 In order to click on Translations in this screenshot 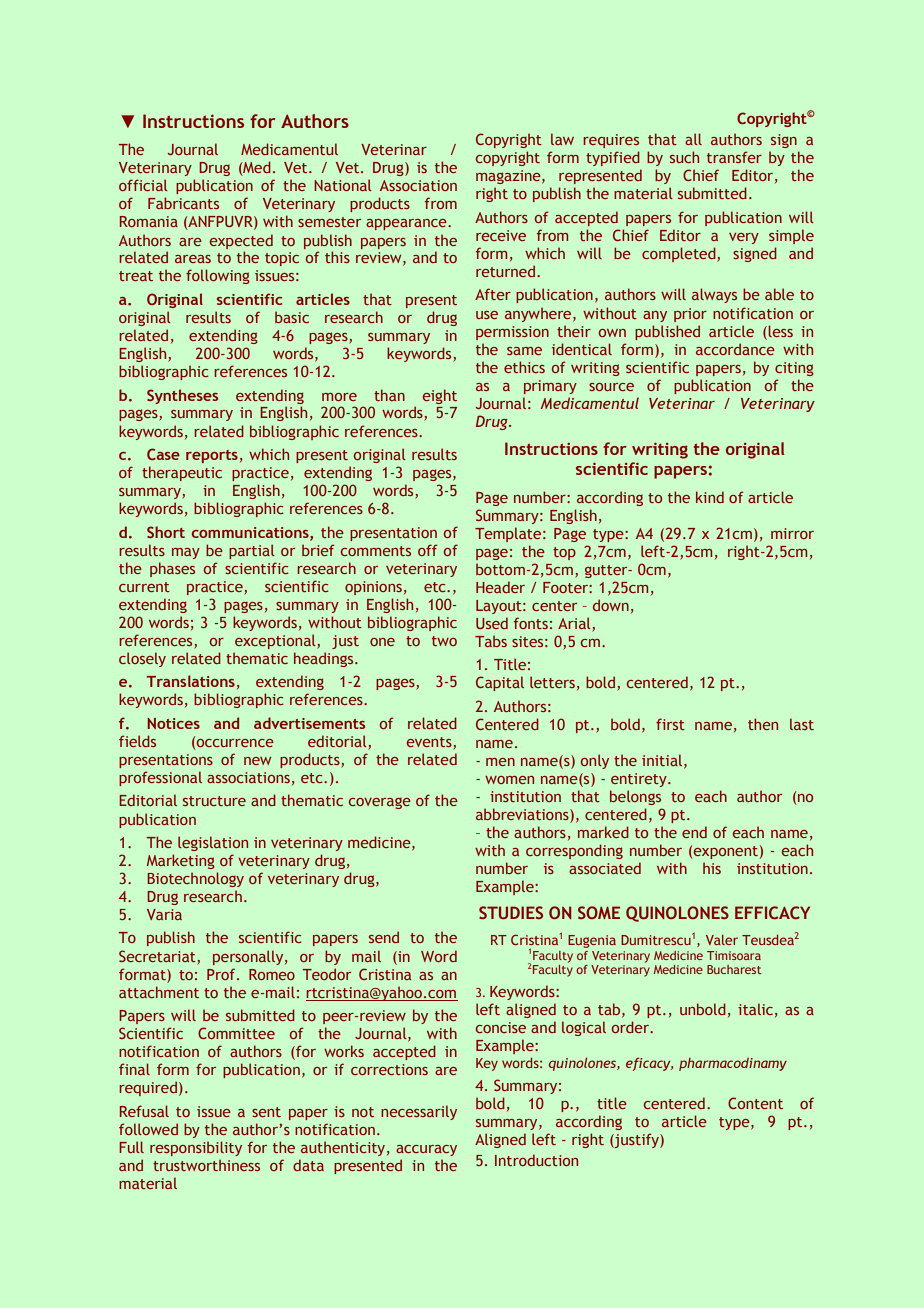, I will do `click(191, 681)`.
